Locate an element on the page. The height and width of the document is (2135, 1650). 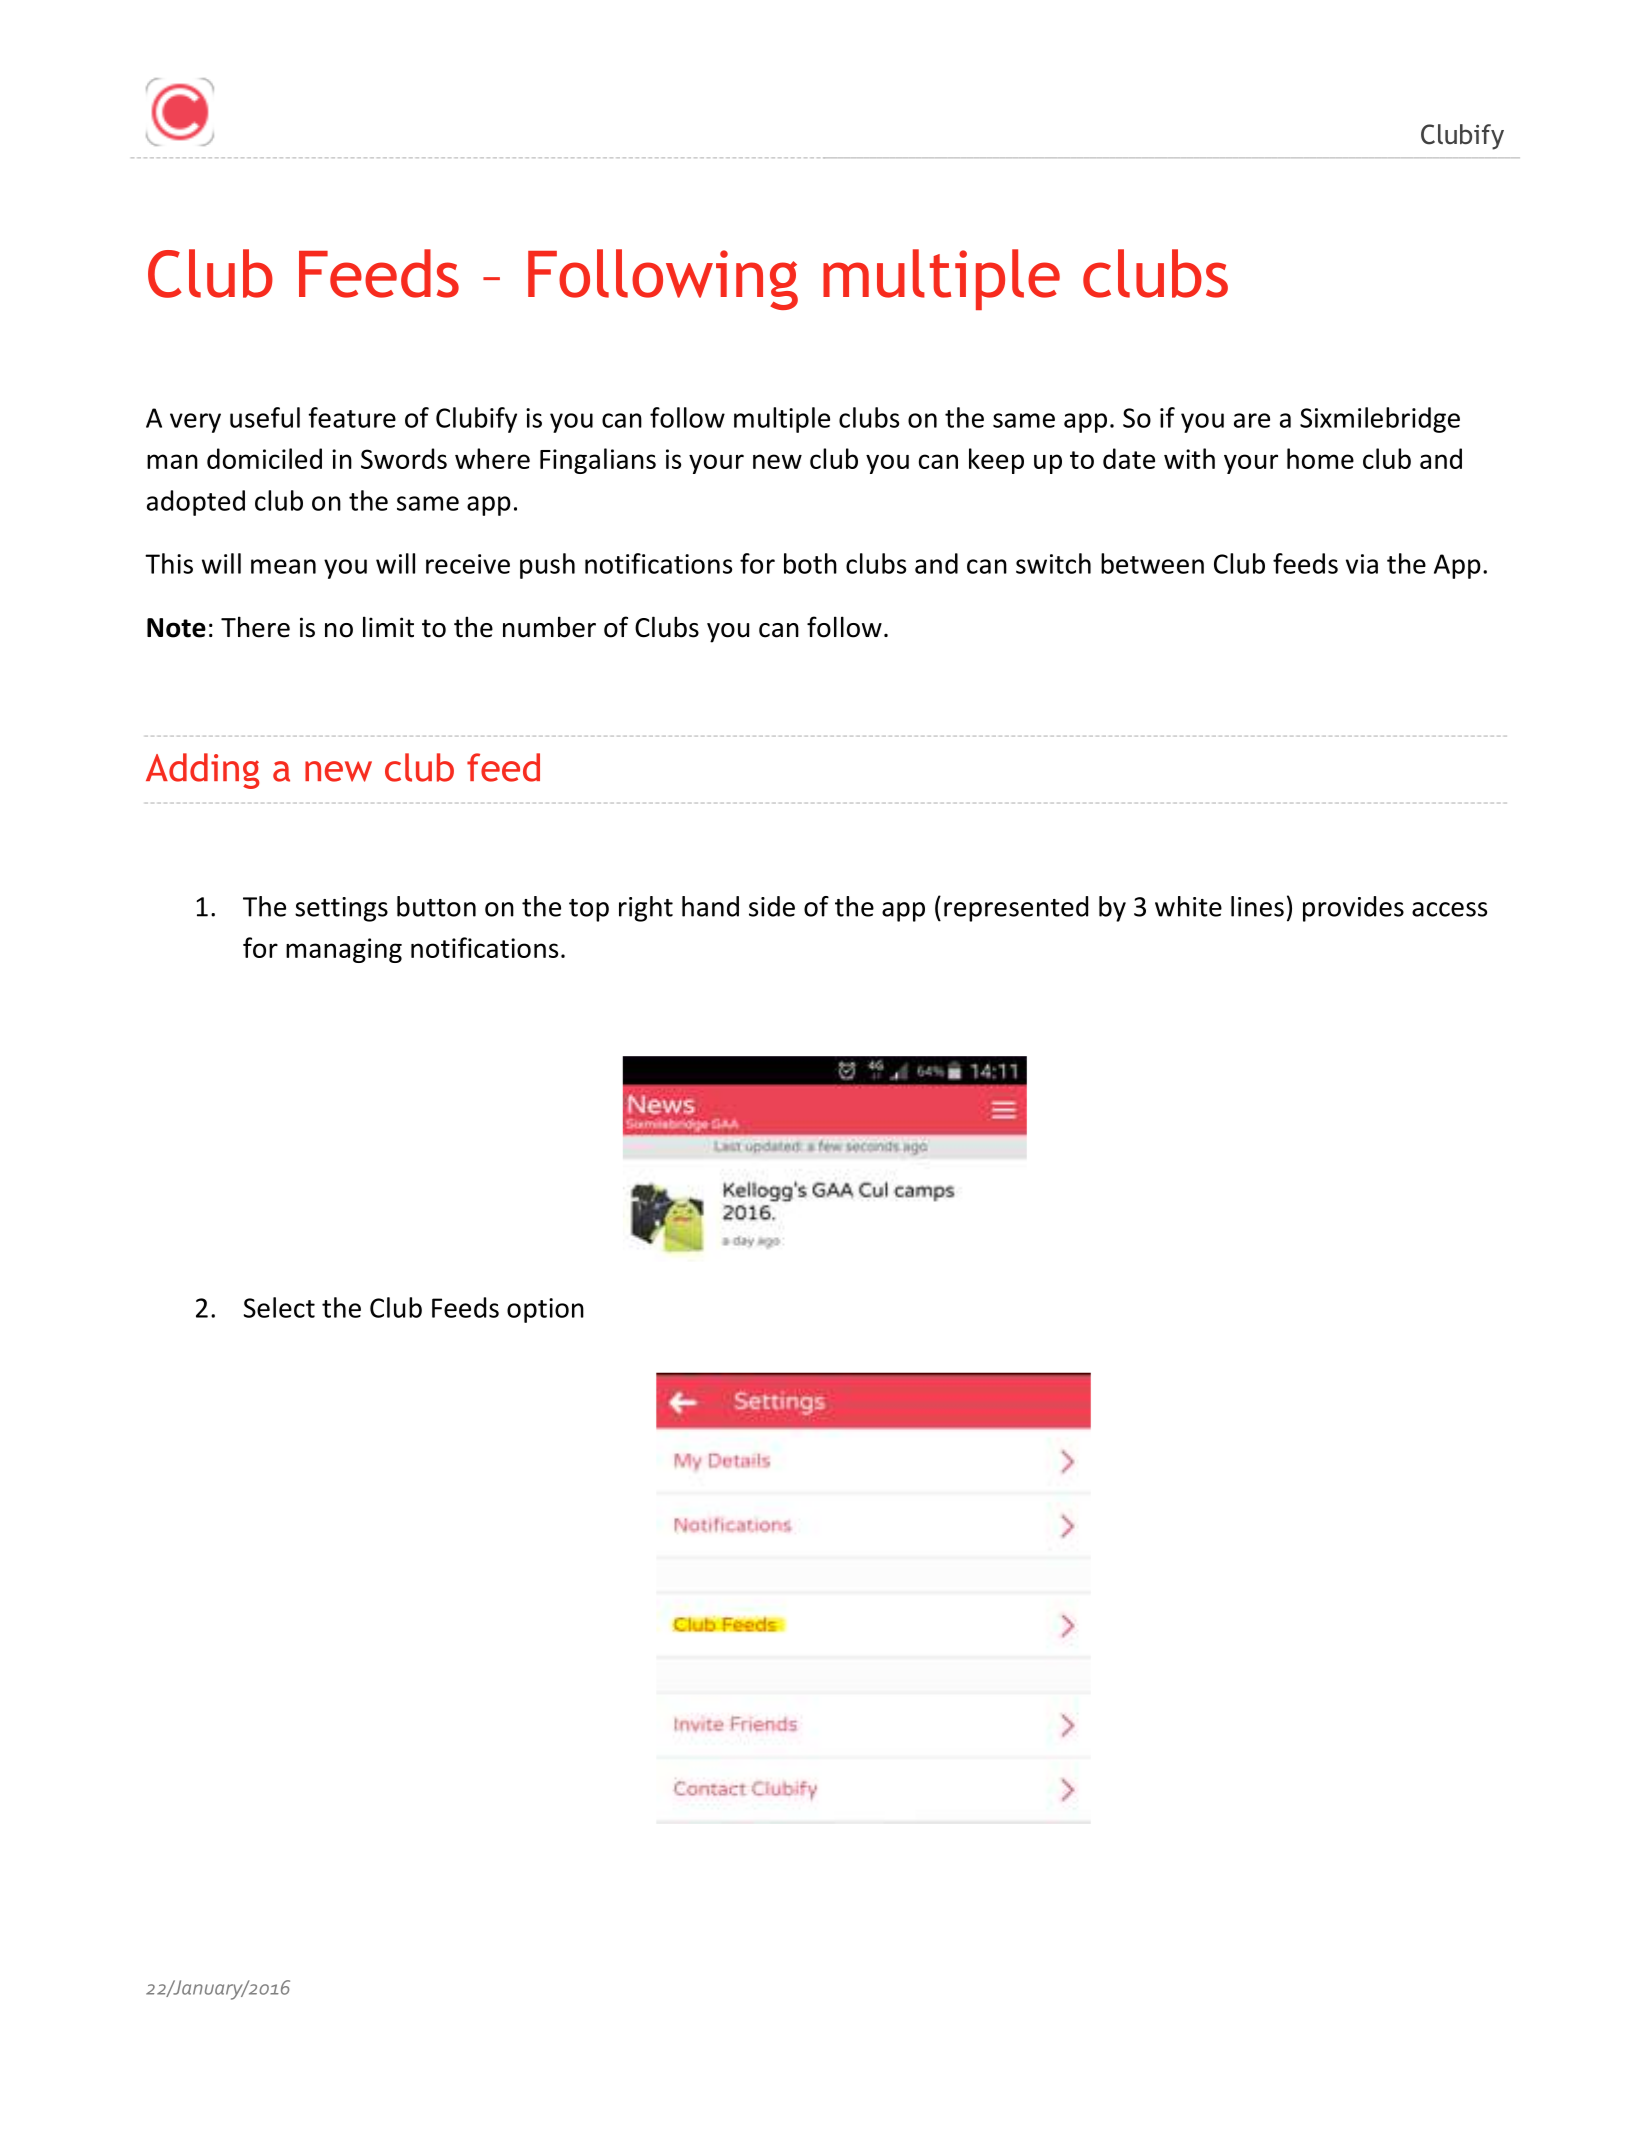
provides is located at coordinates (1353, 909).
